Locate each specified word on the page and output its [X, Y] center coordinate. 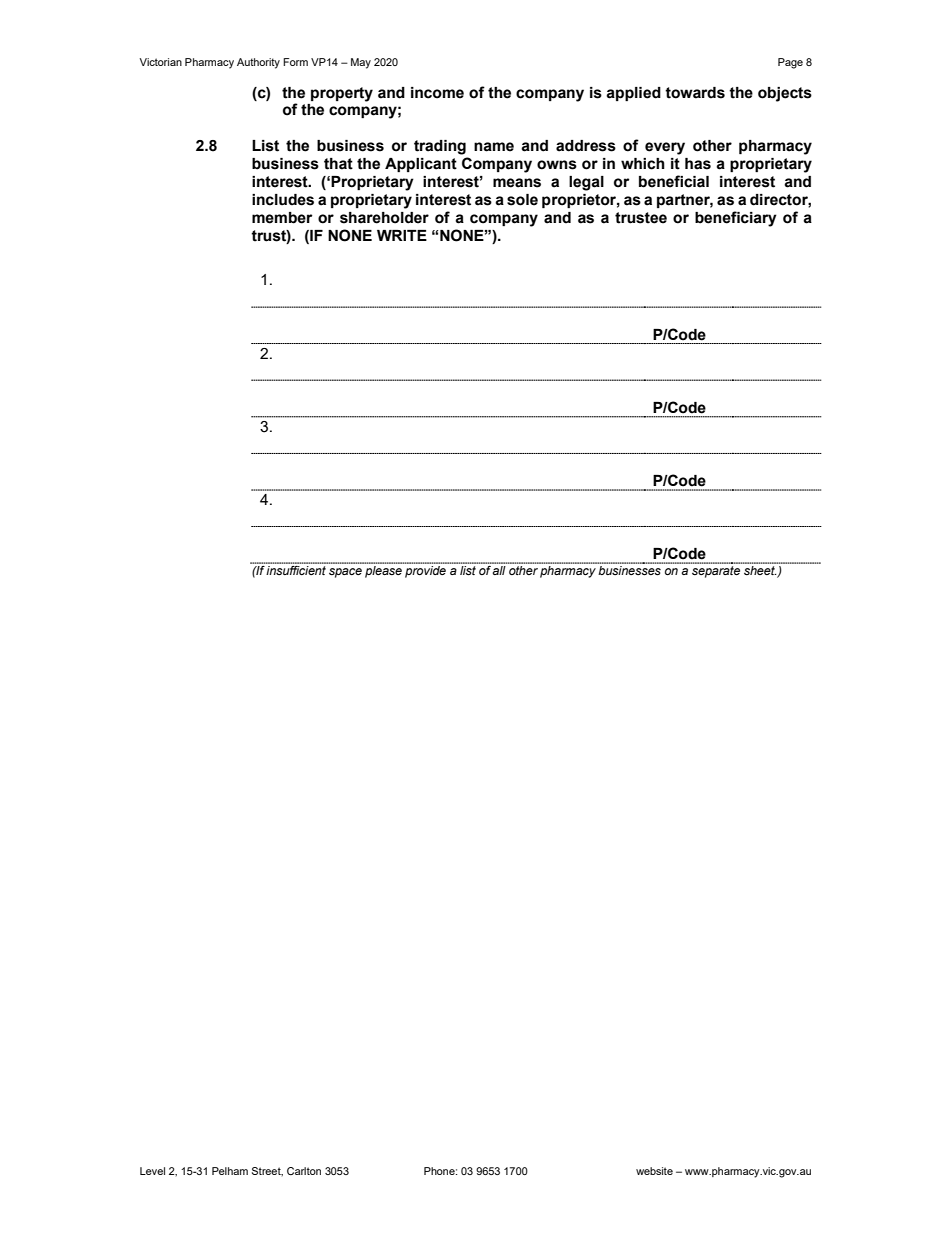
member [282, 218]
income [437, 93]
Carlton [304, 1171]
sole [522, 200]
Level [152, 1171]
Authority [258, 63]
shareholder [384, 218]
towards [695, 93]
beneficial [674, 181]
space [345, 573]
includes [283, 200]
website [654, 1171]
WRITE [402, 235]
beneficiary [736, 219]
